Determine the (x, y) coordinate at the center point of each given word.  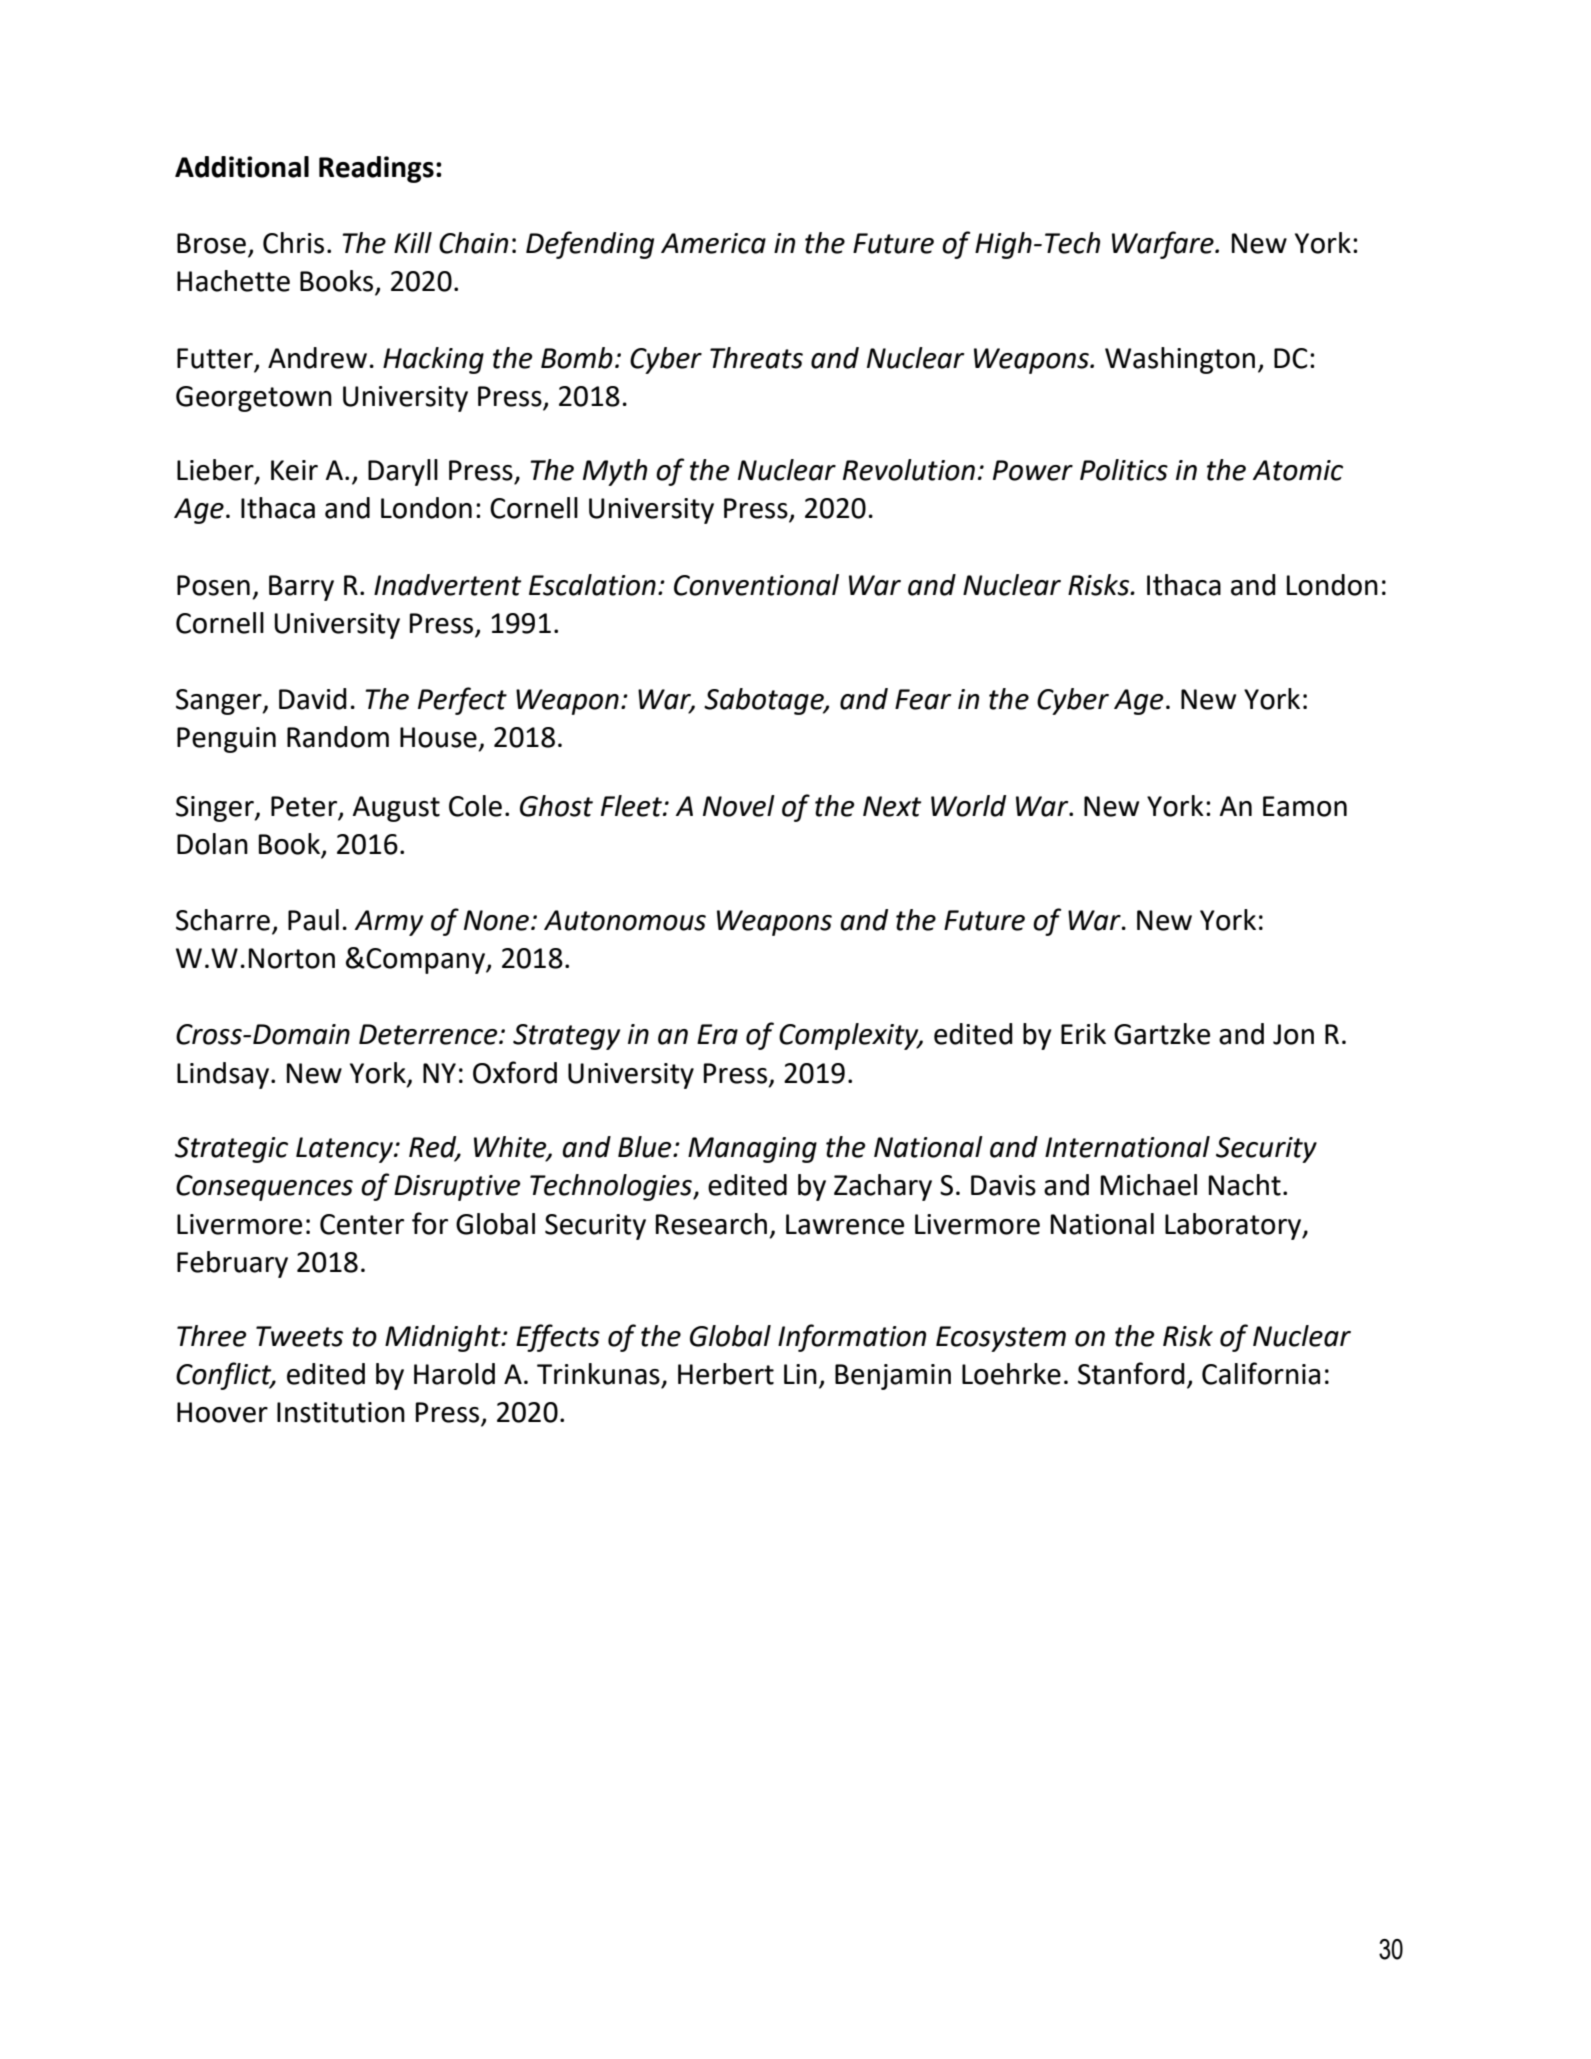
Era (717, 1034)
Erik (1083, 1033)
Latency (345, 1150)
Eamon (1305, 806)
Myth (615, 472)
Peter (305, 807)
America (713, 243)
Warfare (1164, 245)
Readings (376, 169)
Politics (1124, 470)
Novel (739, 806)
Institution (341, 1412)
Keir (294, 470)
